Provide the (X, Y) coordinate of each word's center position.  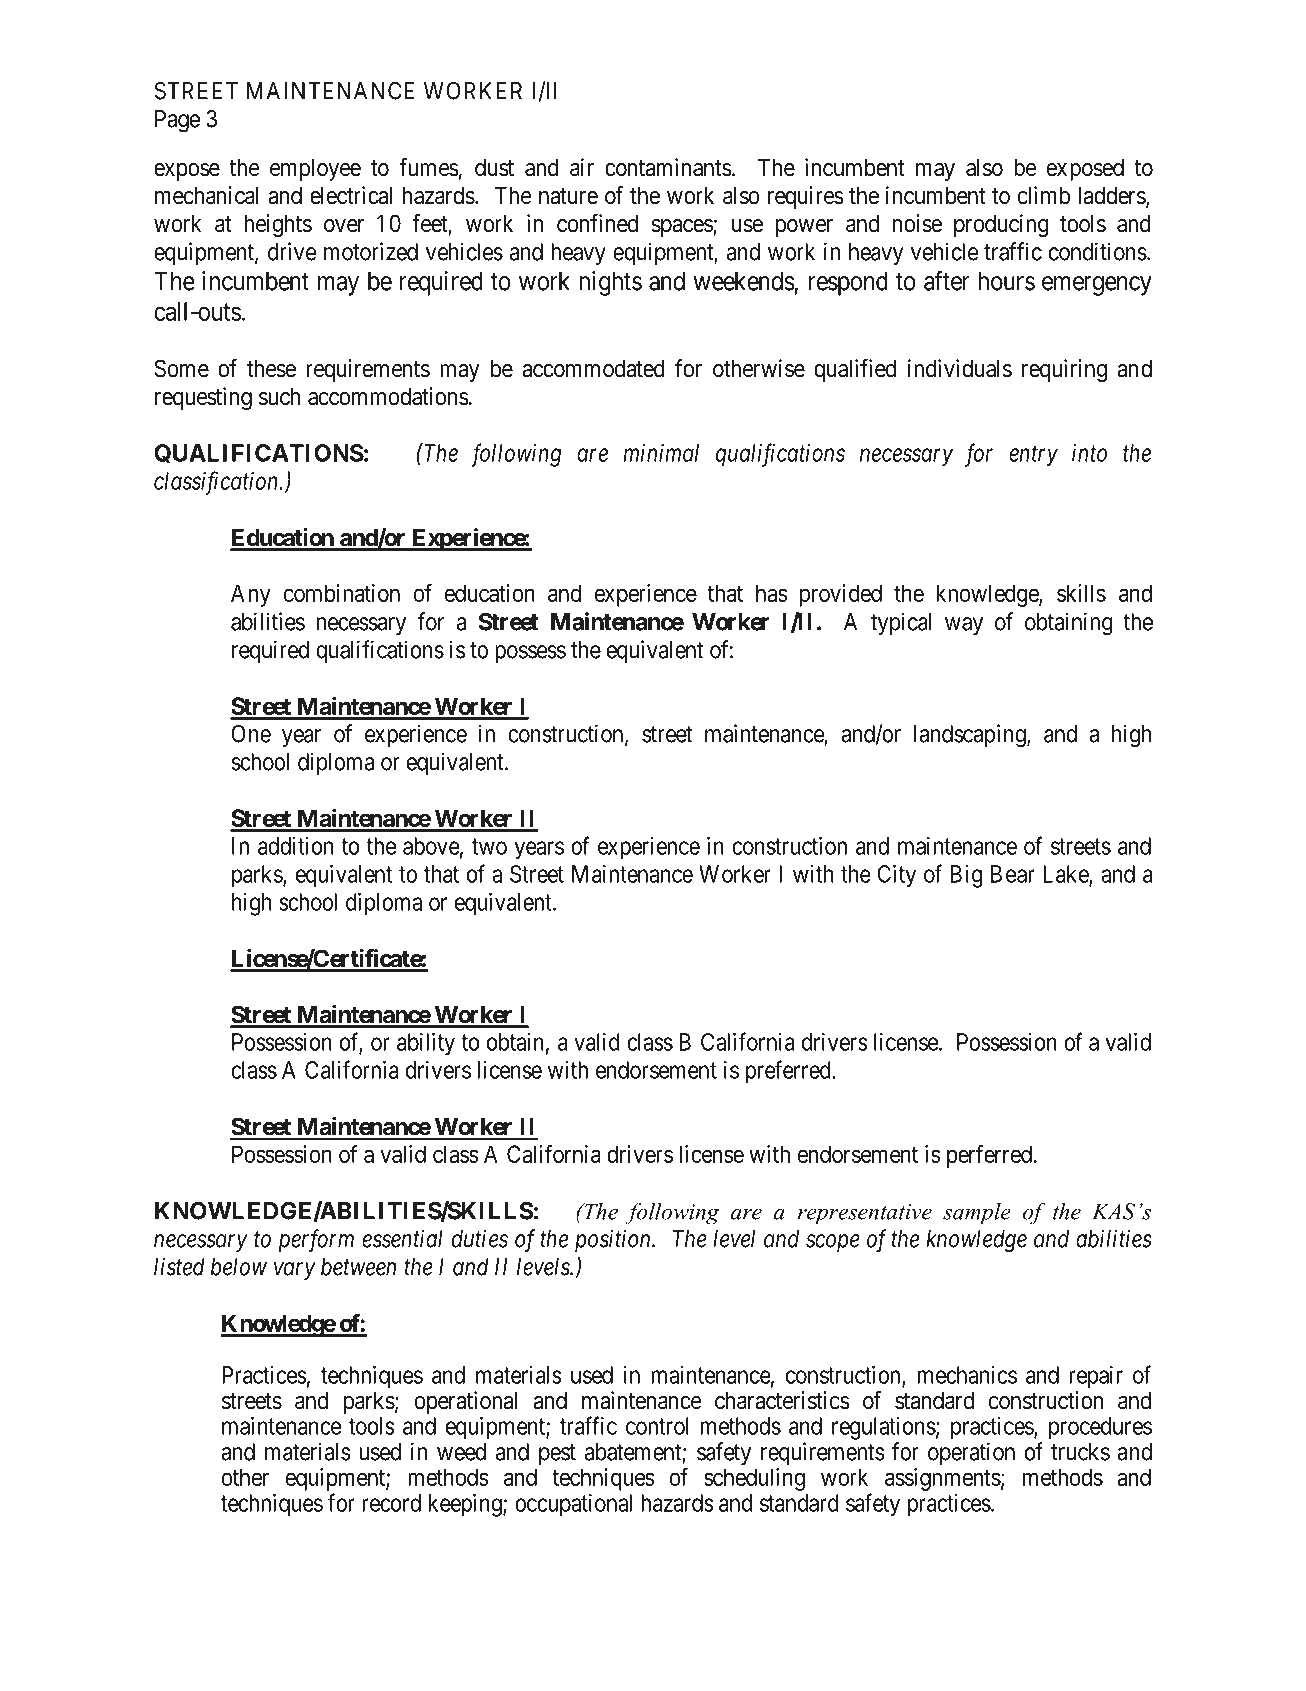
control (657, 1426)
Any (251, 595)
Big (967, 876)
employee (315, 170)
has (772, 593)
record (391, 1503)
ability (426, 1044)
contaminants (668, 167)
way (964, 626)
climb (1044, 195)
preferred (789, 1072)
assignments (943, 1479)
